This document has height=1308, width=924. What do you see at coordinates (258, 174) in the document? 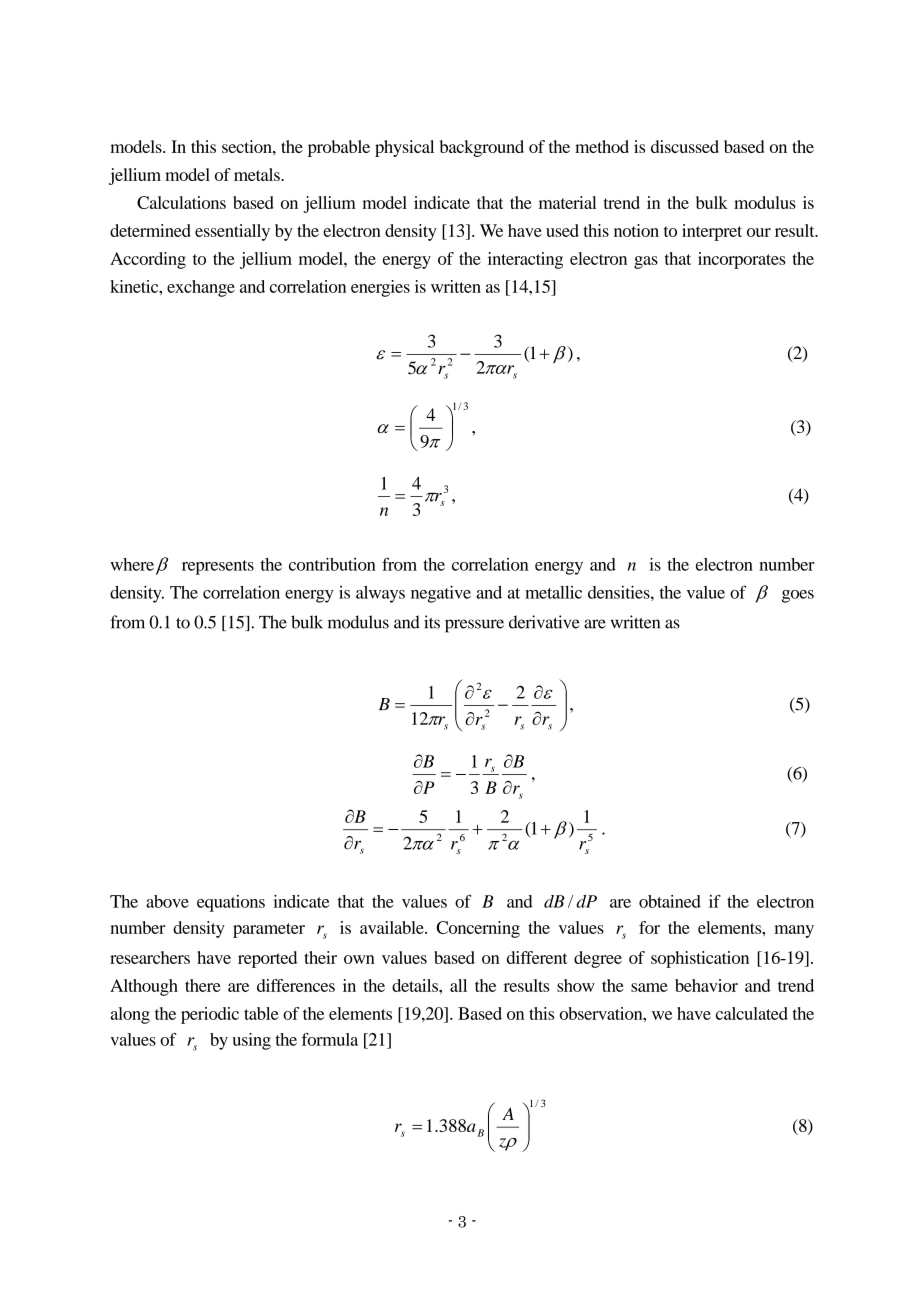
I see `metals` at bounding box center [258, 174].
